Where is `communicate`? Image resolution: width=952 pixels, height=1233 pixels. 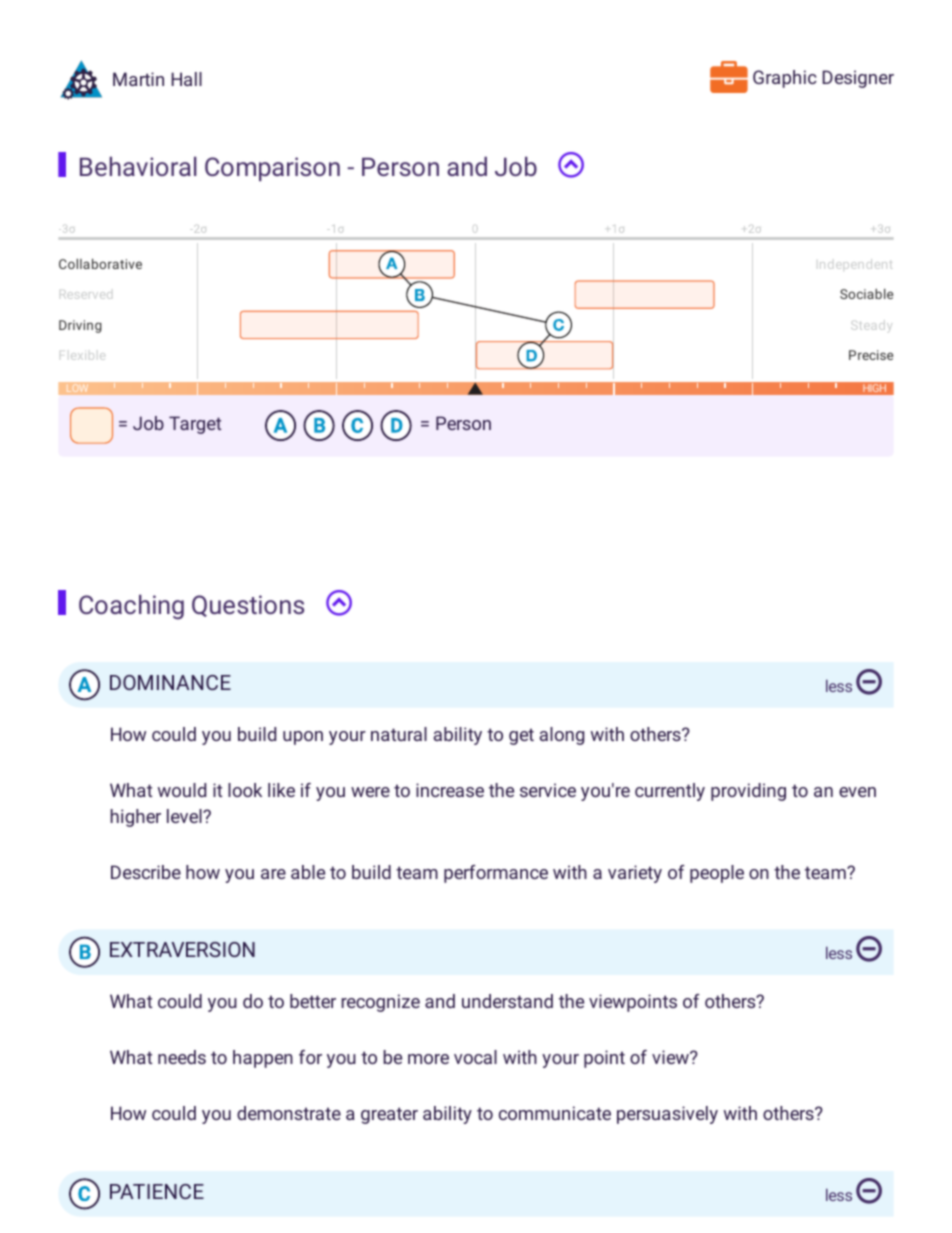 communicate is located at coordinates (555, 1113).
